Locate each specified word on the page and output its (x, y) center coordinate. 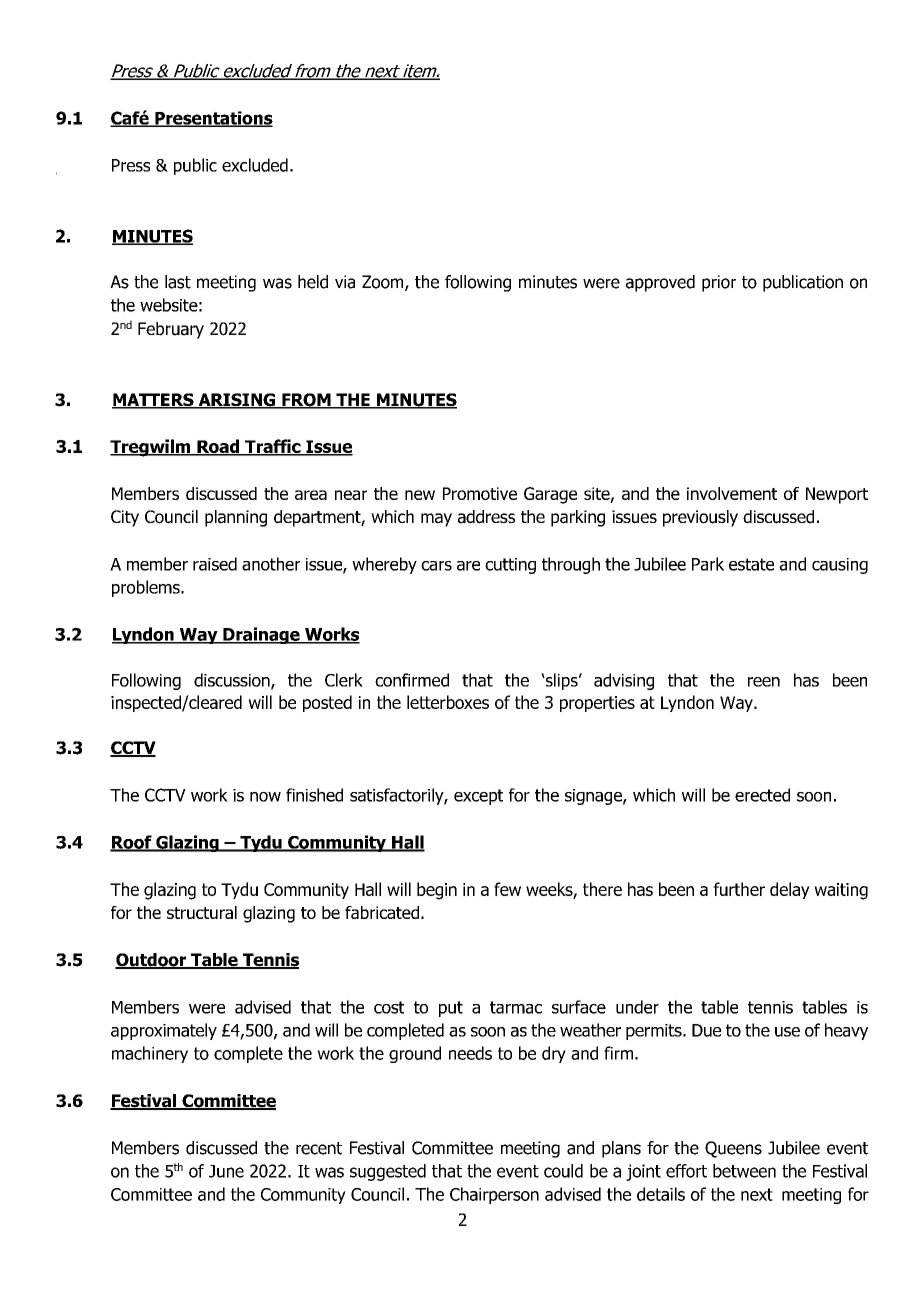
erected (762, 795)
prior (719, 283)
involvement (732, 493)
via (345, 282)
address (486, 517)
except (478, 797)
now (265, 797)
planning (236, 518)
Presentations (213, 119)
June (226, 1171)
